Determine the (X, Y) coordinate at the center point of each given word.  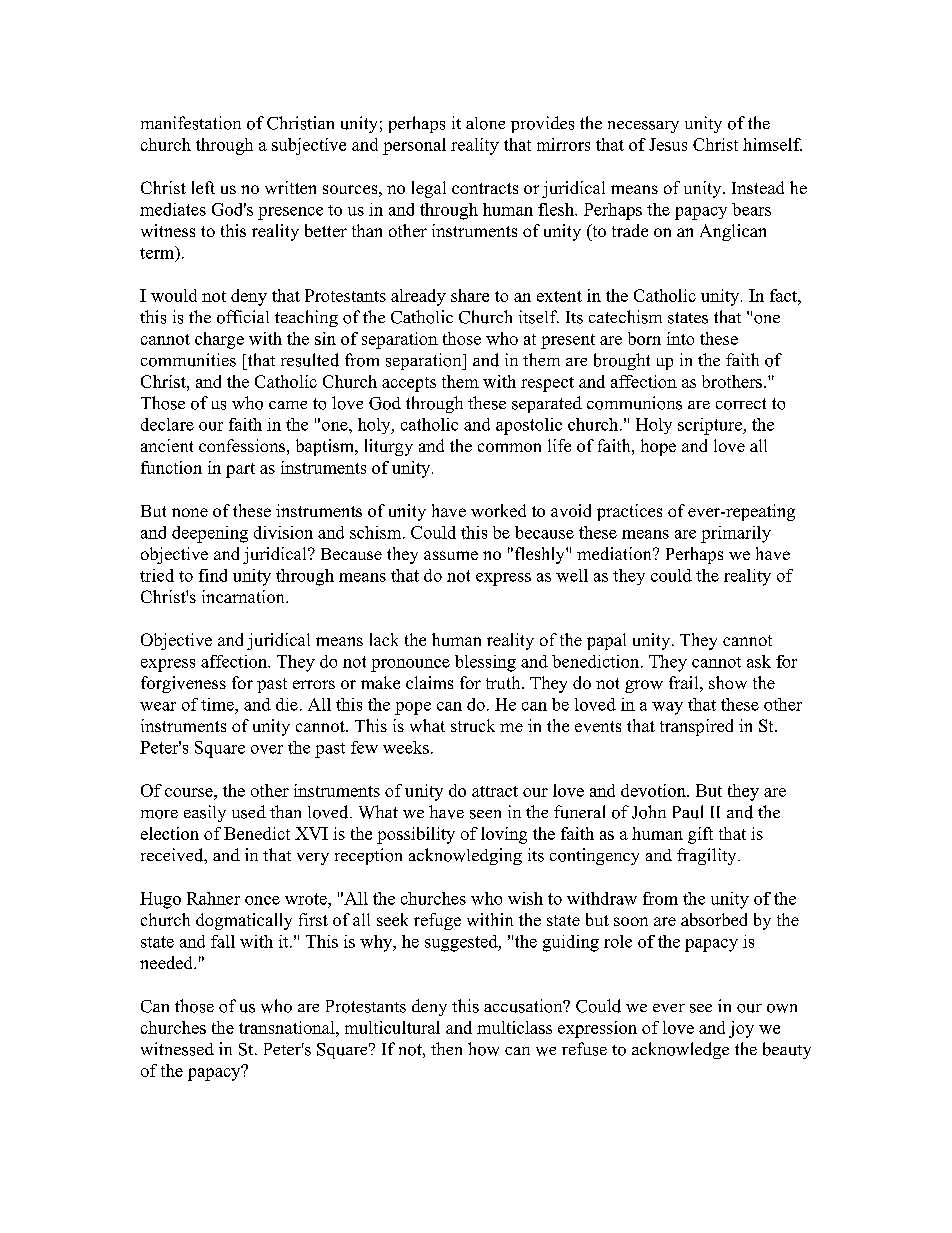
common (509, 447)
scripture (711, 426)
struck (473, 725)
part (240, 470)
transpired (696, 727)
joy (741, 1029)
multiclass (514, 1027)
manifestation (191, 123)
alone (485, 123)
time (218, 704)
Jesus (668, 144)
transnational (288, 1027)
